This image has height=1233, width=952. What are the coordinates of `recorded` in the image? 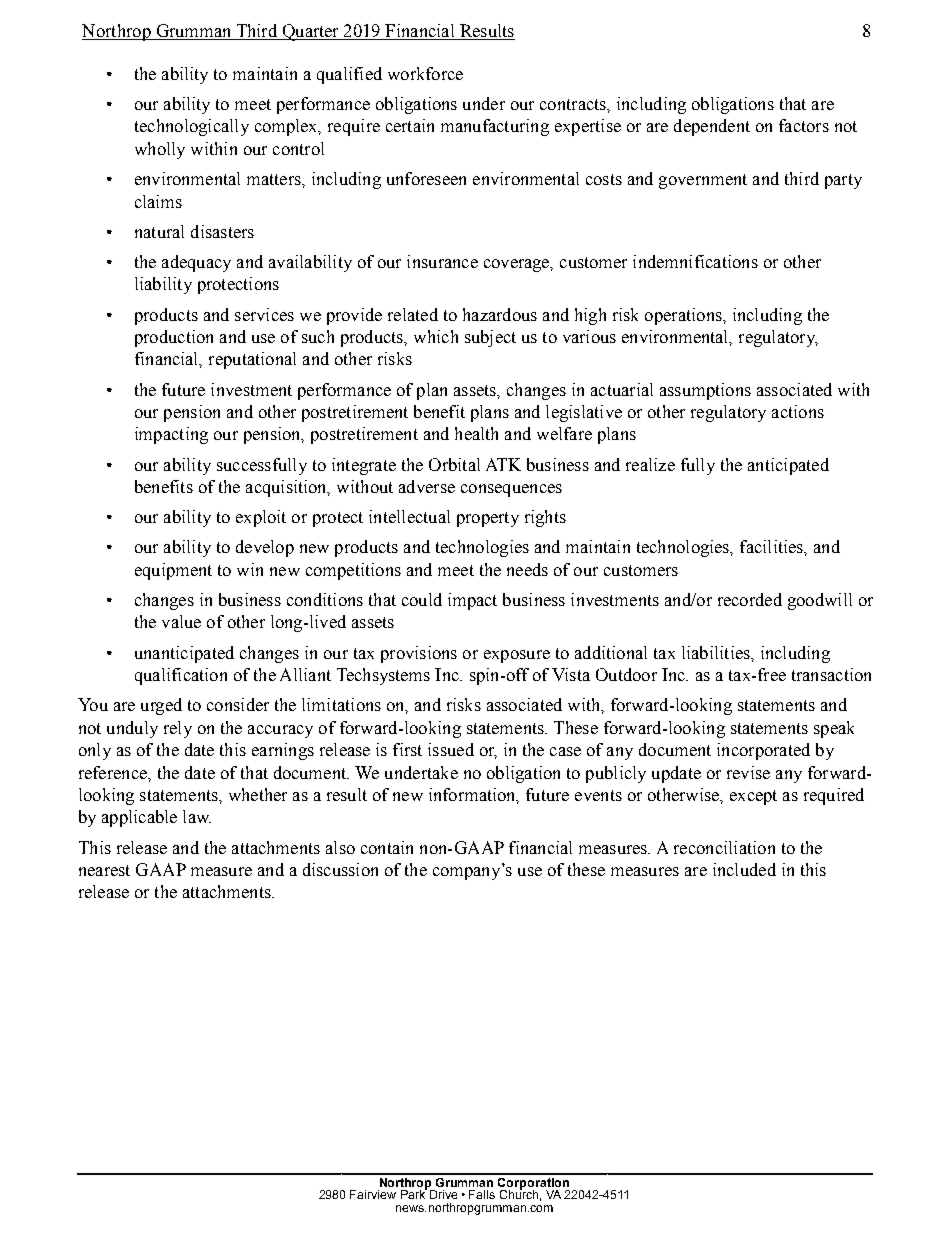 It's located at (750, 599).
